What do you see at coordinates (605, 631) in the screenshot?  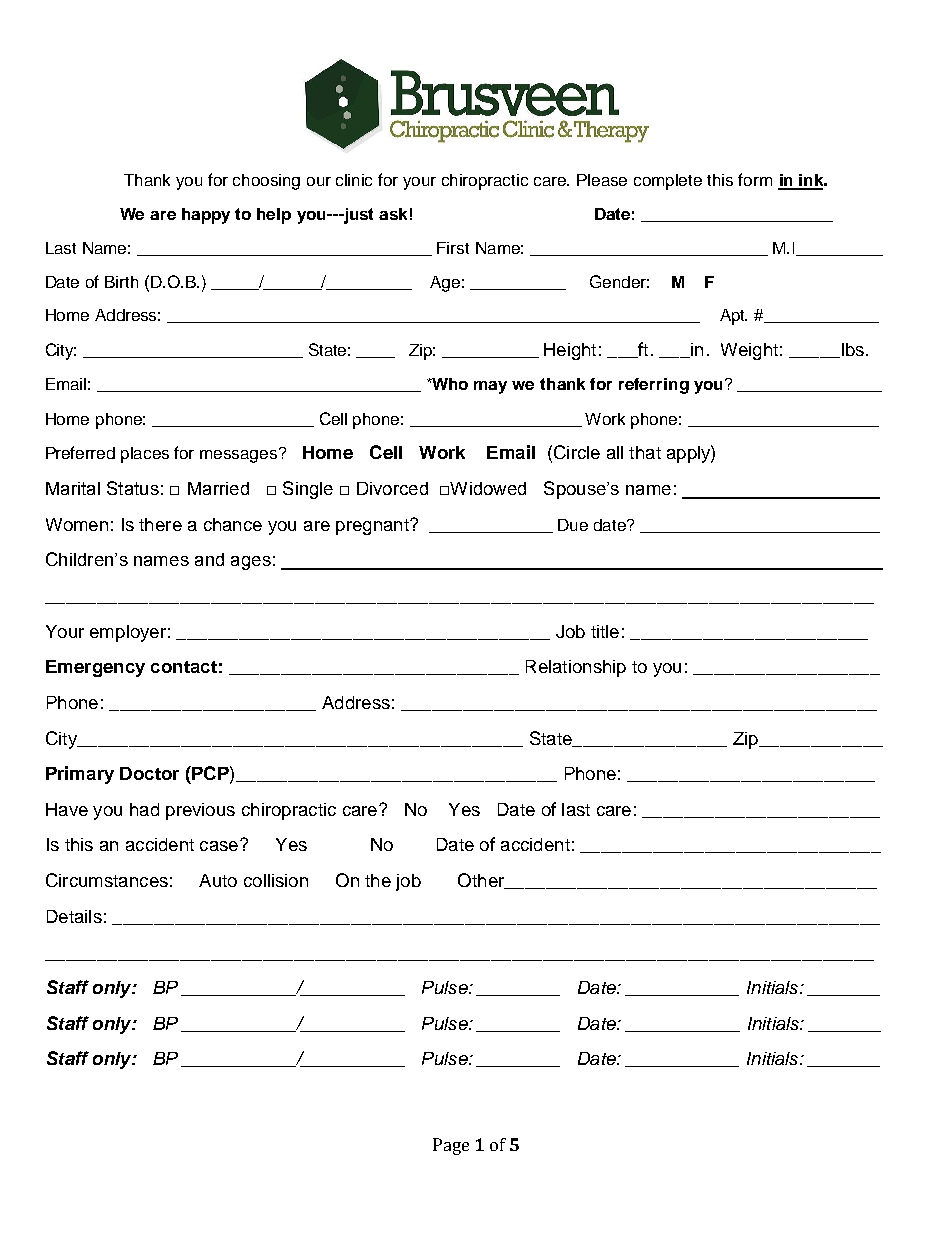 I see `title` at bounding box center [605, 631].
